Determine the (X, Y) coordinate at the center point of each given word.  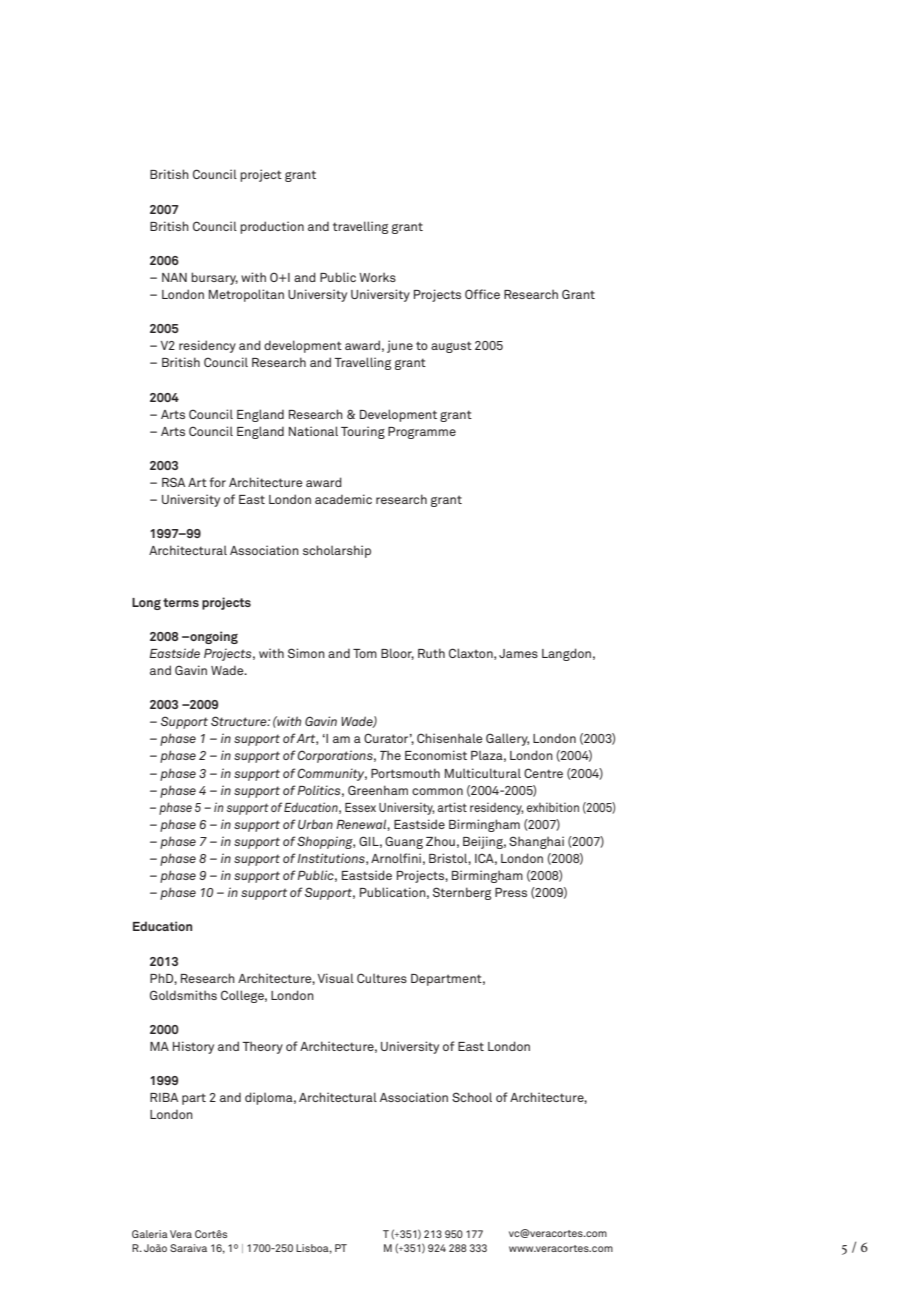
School (472, 1097)
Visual (336, 978)
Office (482, 294)
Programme (422, 433)
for (218, 482)
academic (343, 499)
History (193, 1047)
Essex (360, 807)
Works (377, 277)
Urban (315, 824)
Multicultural (483, 773)
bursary (214, 278)
